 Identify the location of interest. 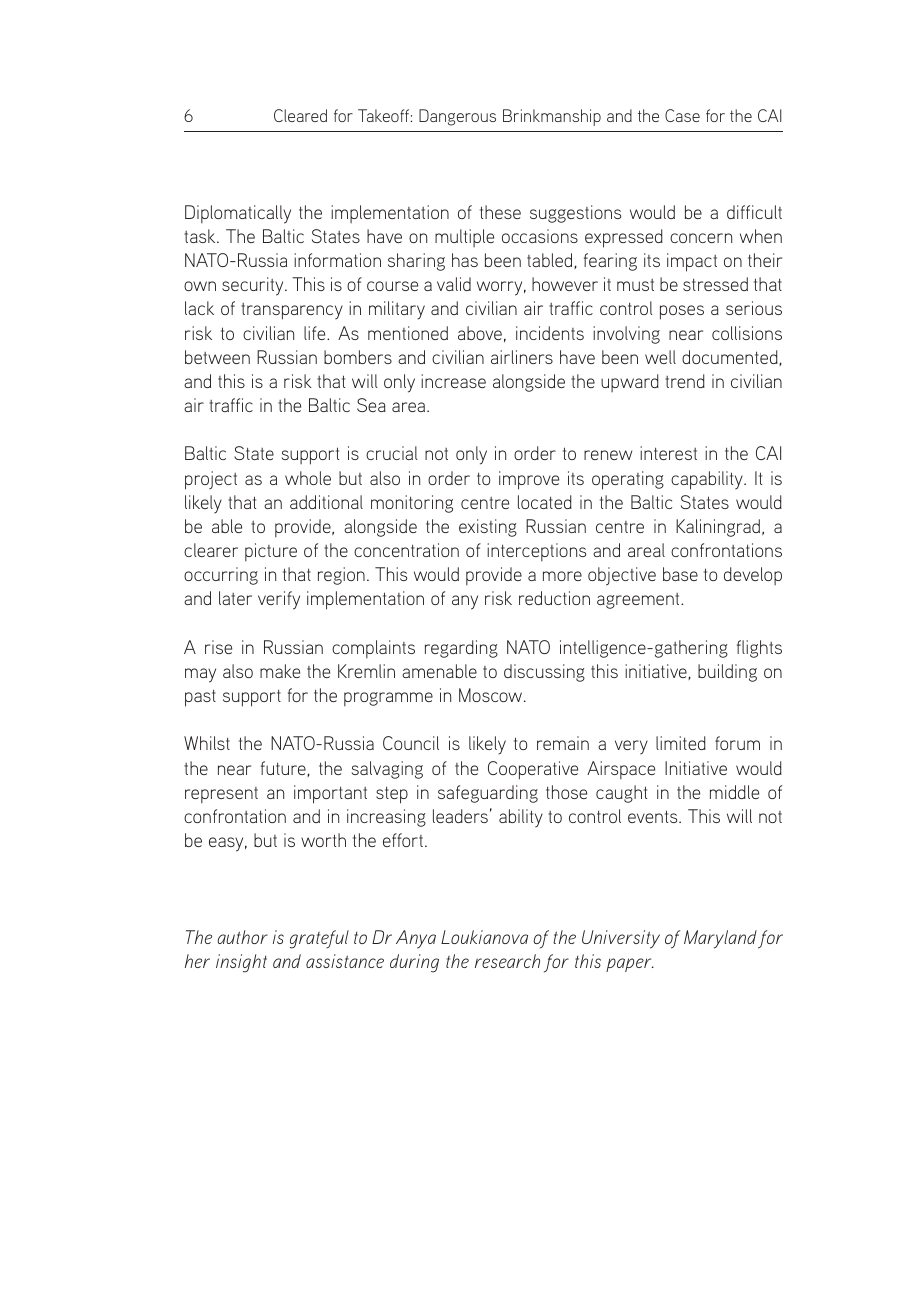
(668, 453).
